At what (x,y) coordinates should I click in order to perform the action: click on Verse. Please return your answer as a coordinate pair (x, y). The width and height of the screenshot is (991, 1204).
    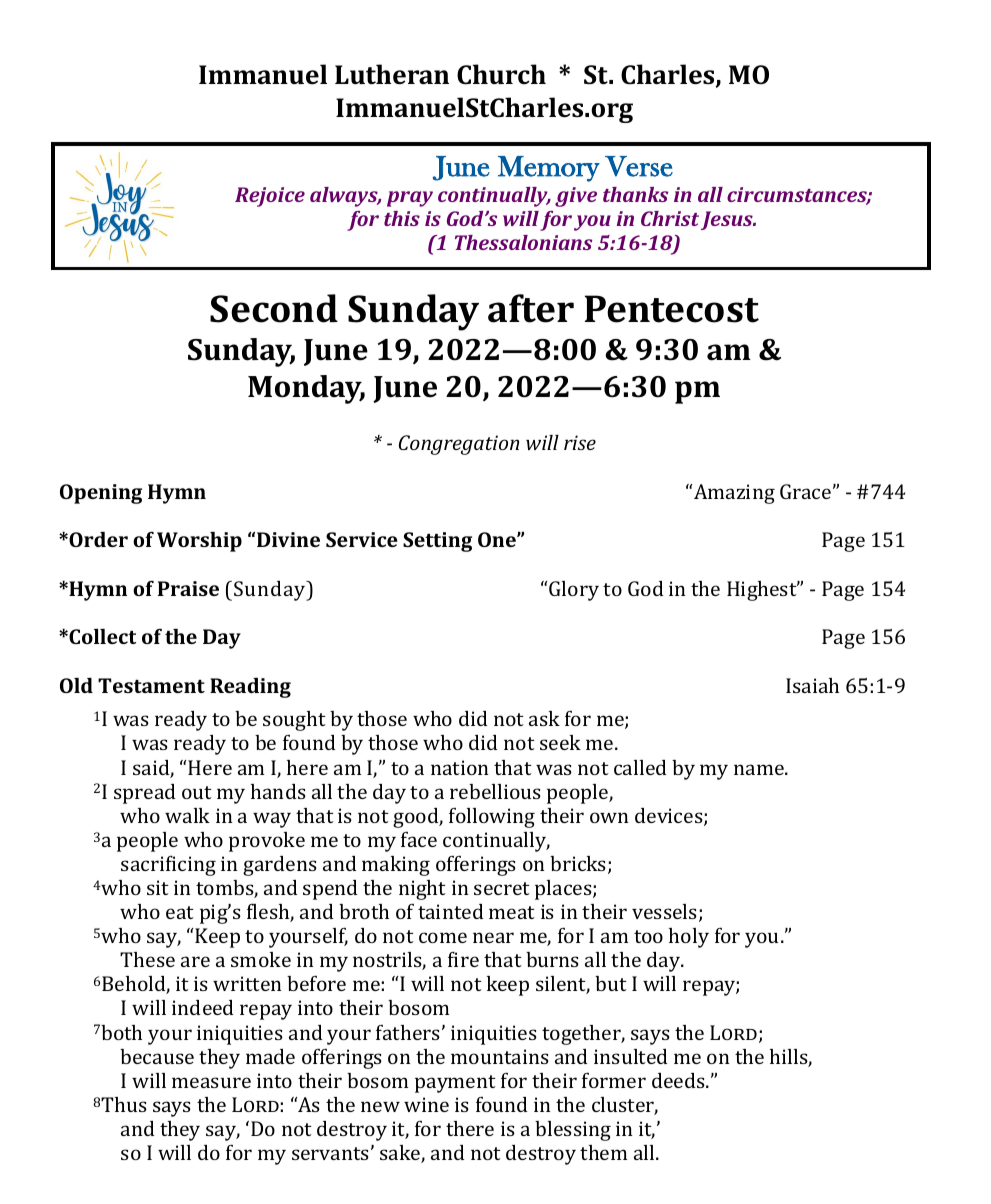
    Looking at the image, I should click on (639, 166).
